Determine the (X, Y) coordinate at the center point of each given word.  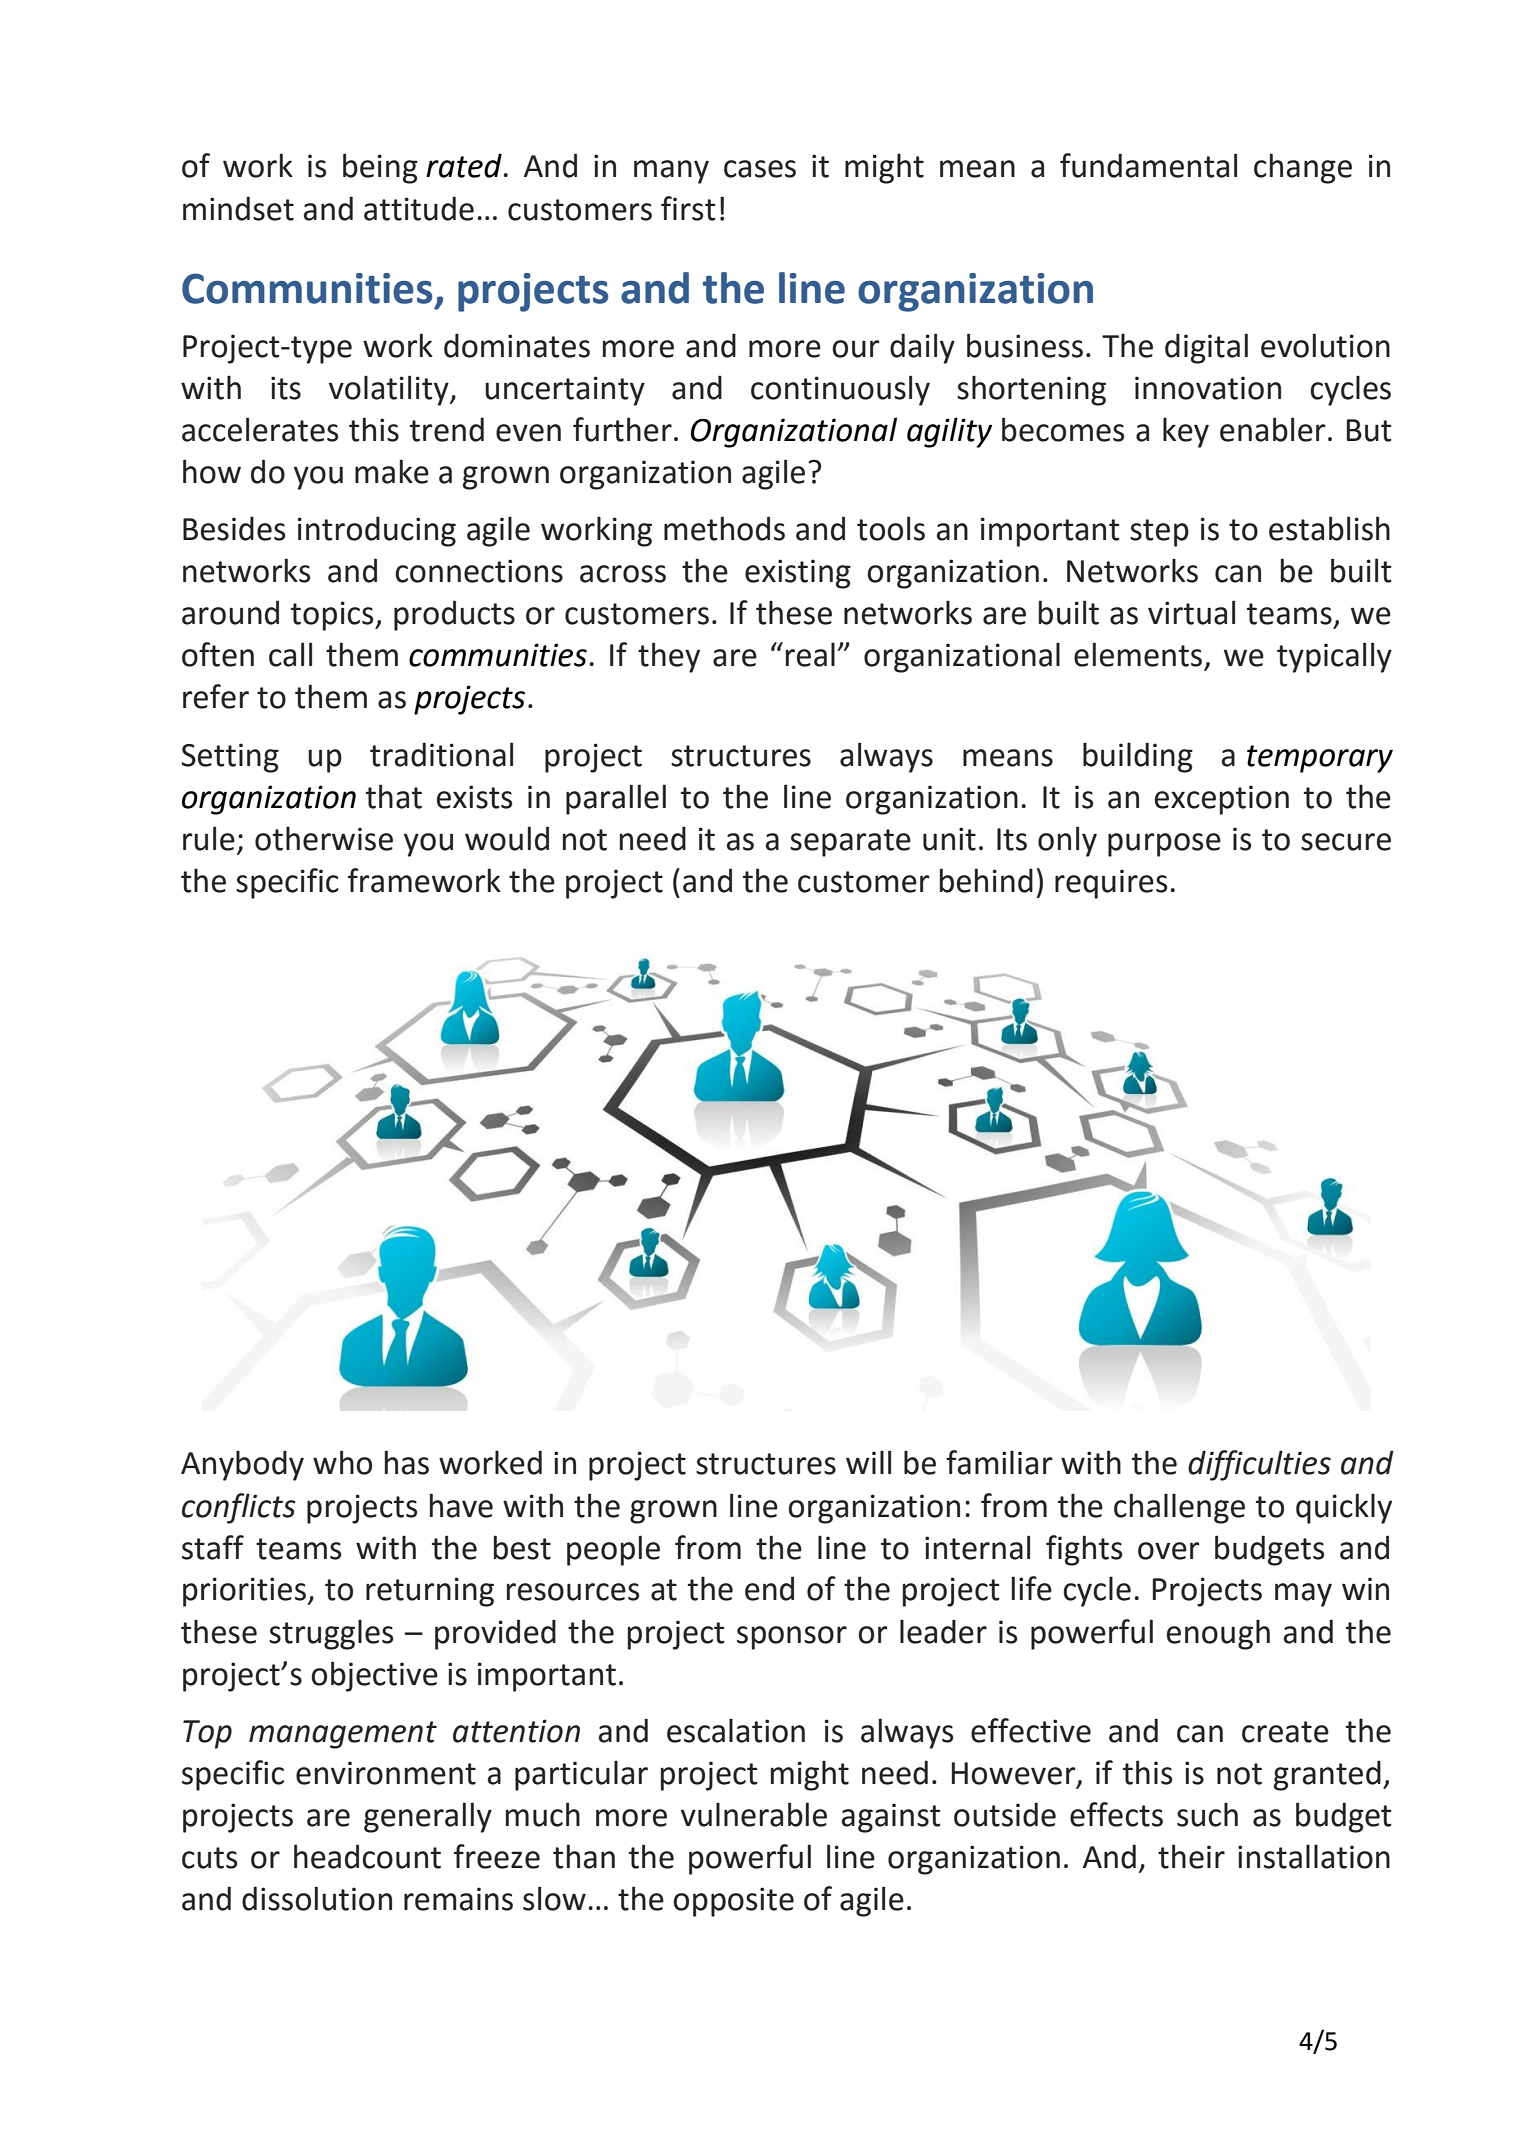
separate (850, 843)
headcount (367, 1856)
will (868, 1462)
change (1303, 168)
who (342, 1462)
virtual (1191, 612)
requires (1111, 884)
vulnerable (754, 1814)
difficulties (1259, 1465)
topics (333, 616)
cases (760, 169)
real (810, 654)
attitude (419, 208)
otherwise (324, 838)
